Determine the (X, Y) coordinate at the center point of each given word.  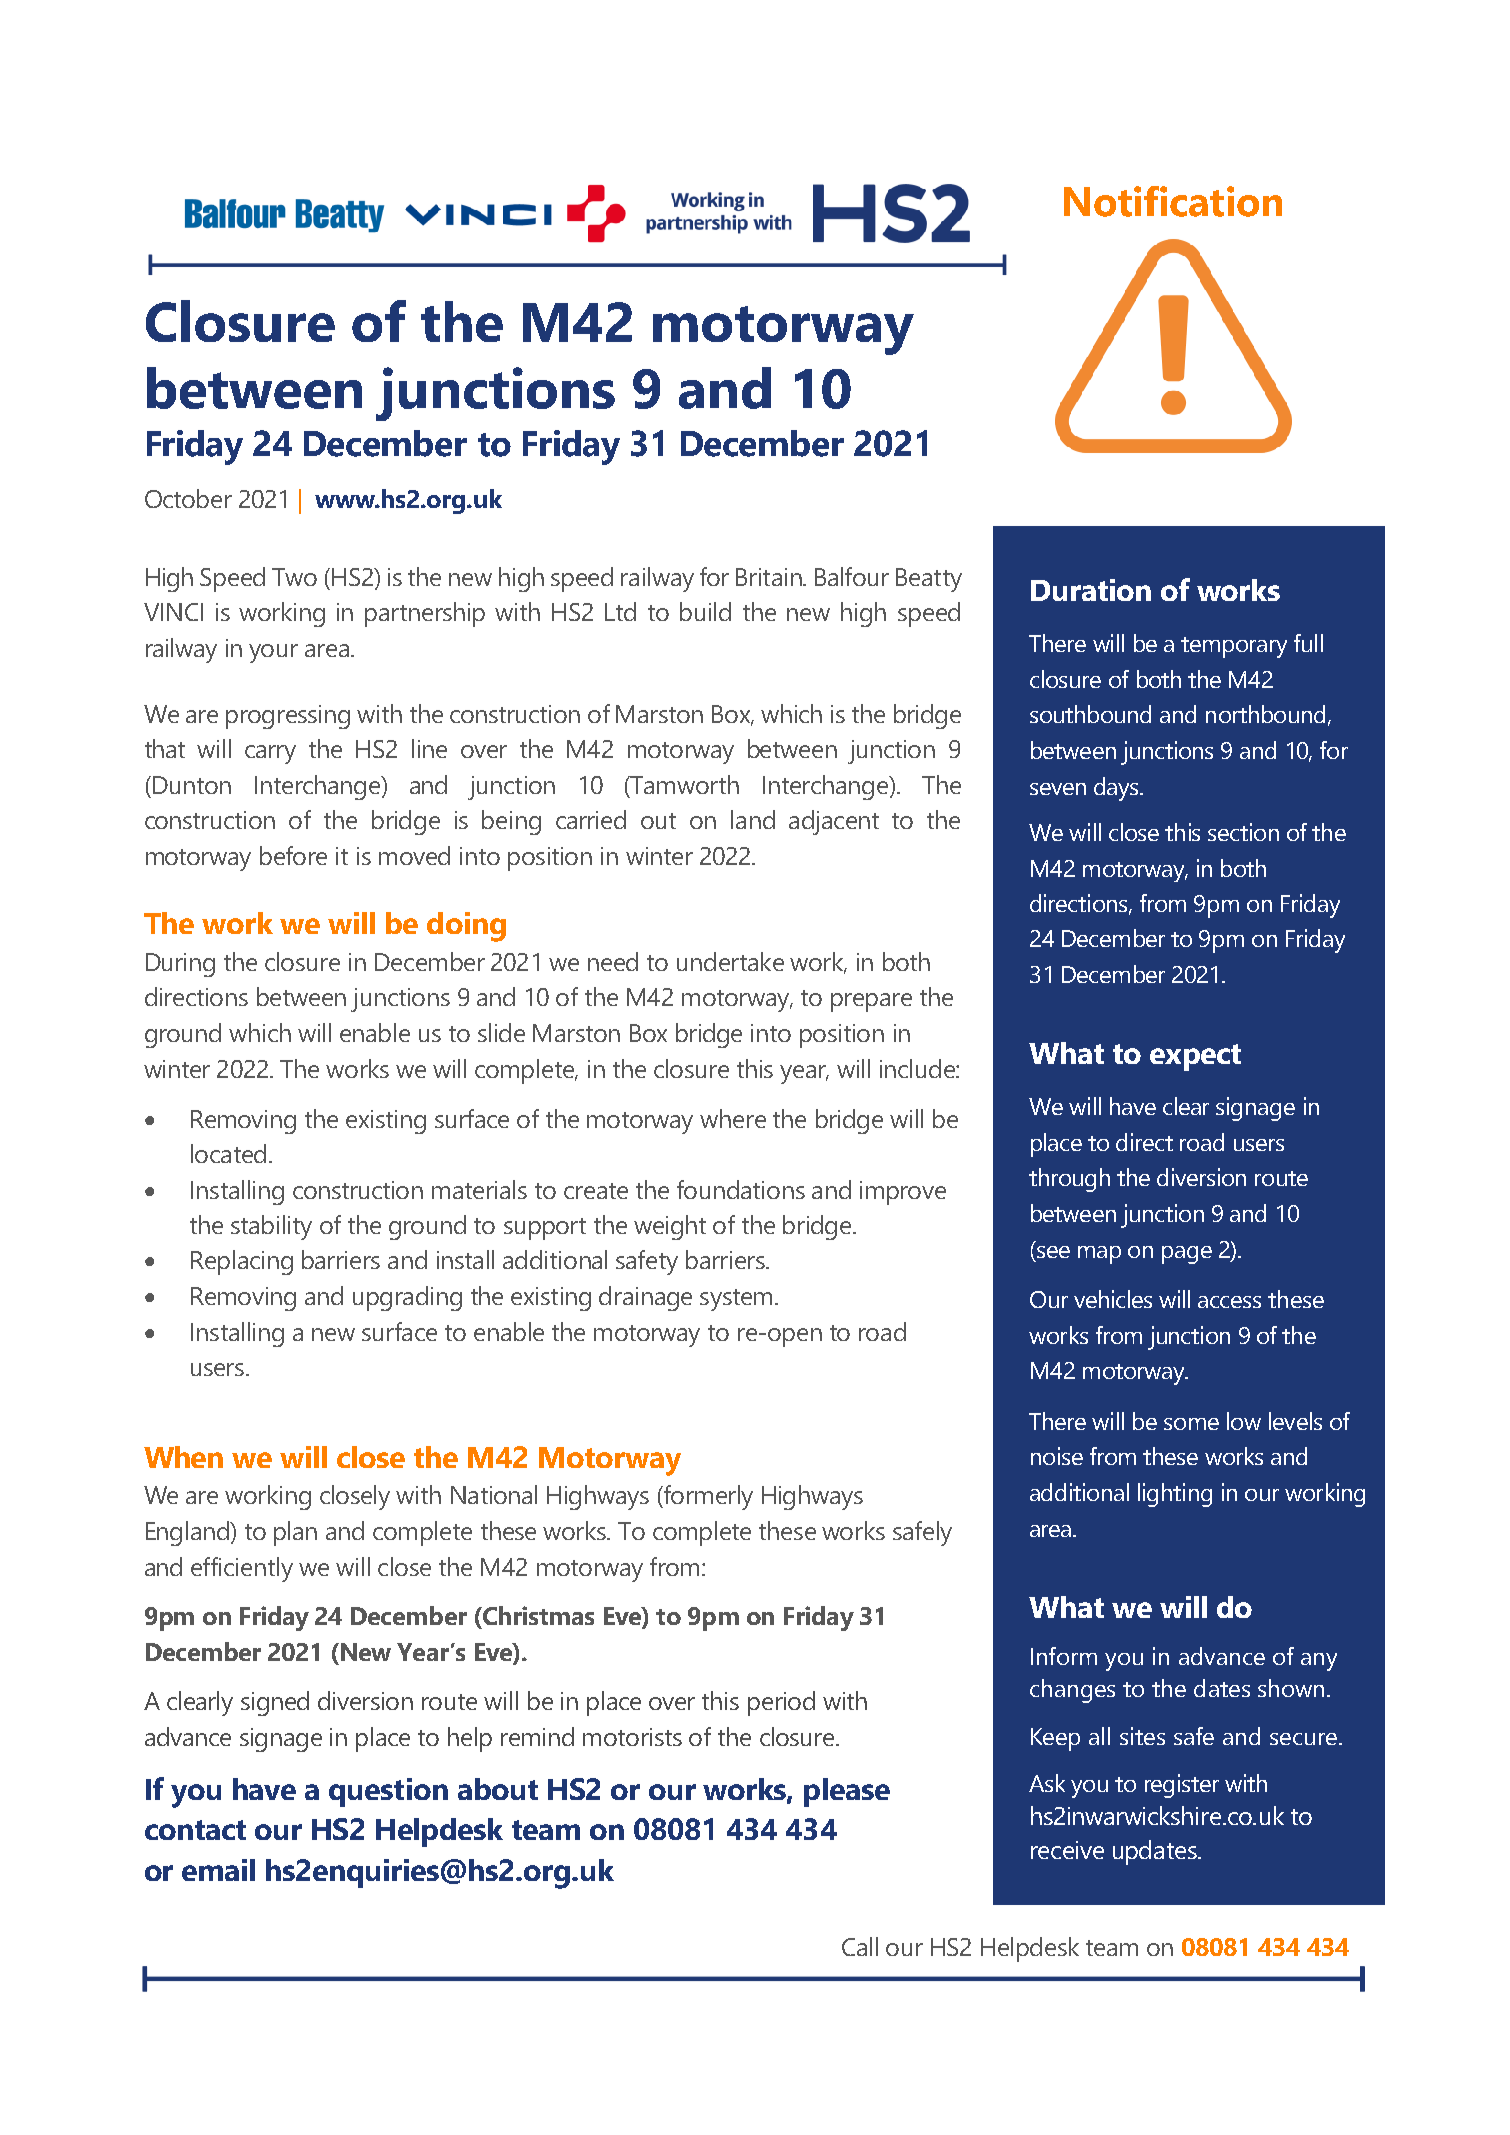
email (218, 1870)
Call (860, 1946)
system (736, 1300)
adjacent (834, 822)
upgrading (407, 1298)
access (1229, 1302)
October (188, 498)
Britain (770, 577)
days (1117, 789)
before (293, 855)
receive (1067, 1850)
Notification (1173, 201)
